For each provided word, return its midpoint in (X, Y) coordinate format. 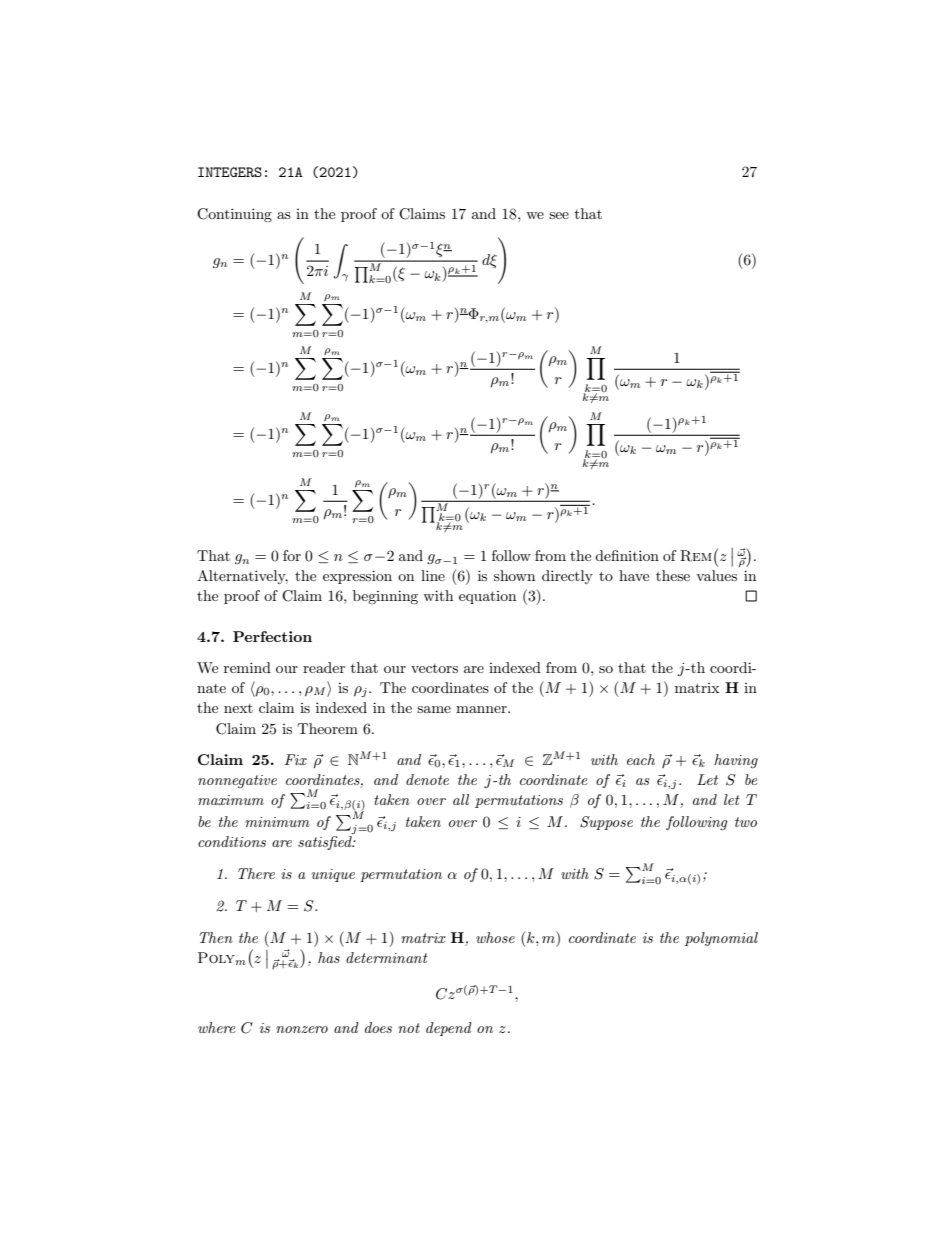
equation (487, 597)
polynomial (721, 939)
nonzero (302, 1029)
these (673, 575)
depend (449, 1029)
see (559, 215)
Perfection (272, 636)
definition (627, 555)
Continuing (234, 215)
